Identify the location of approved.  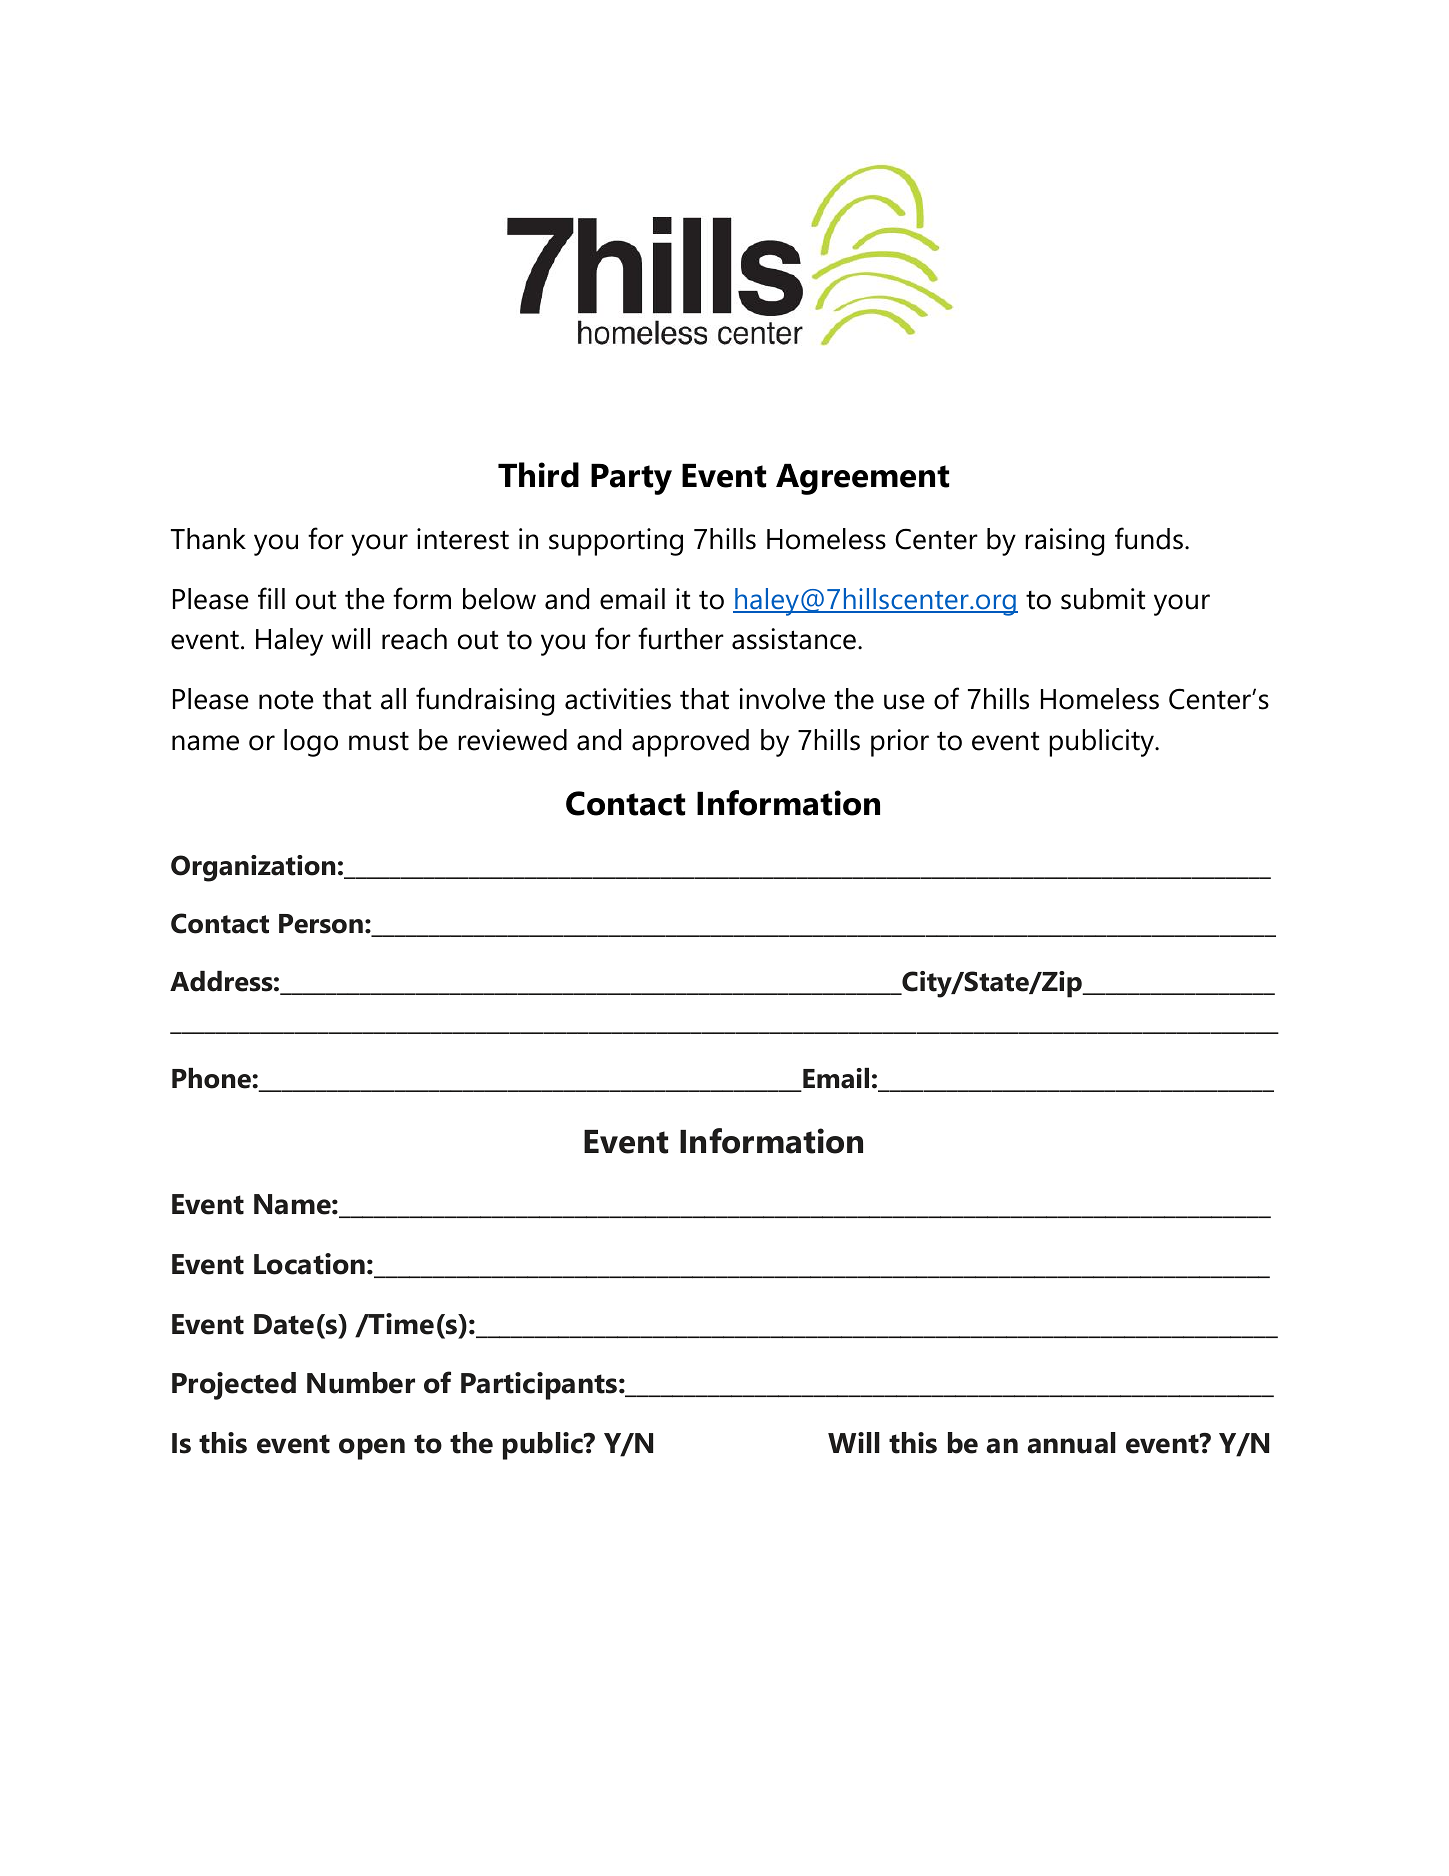
(690, 743).
